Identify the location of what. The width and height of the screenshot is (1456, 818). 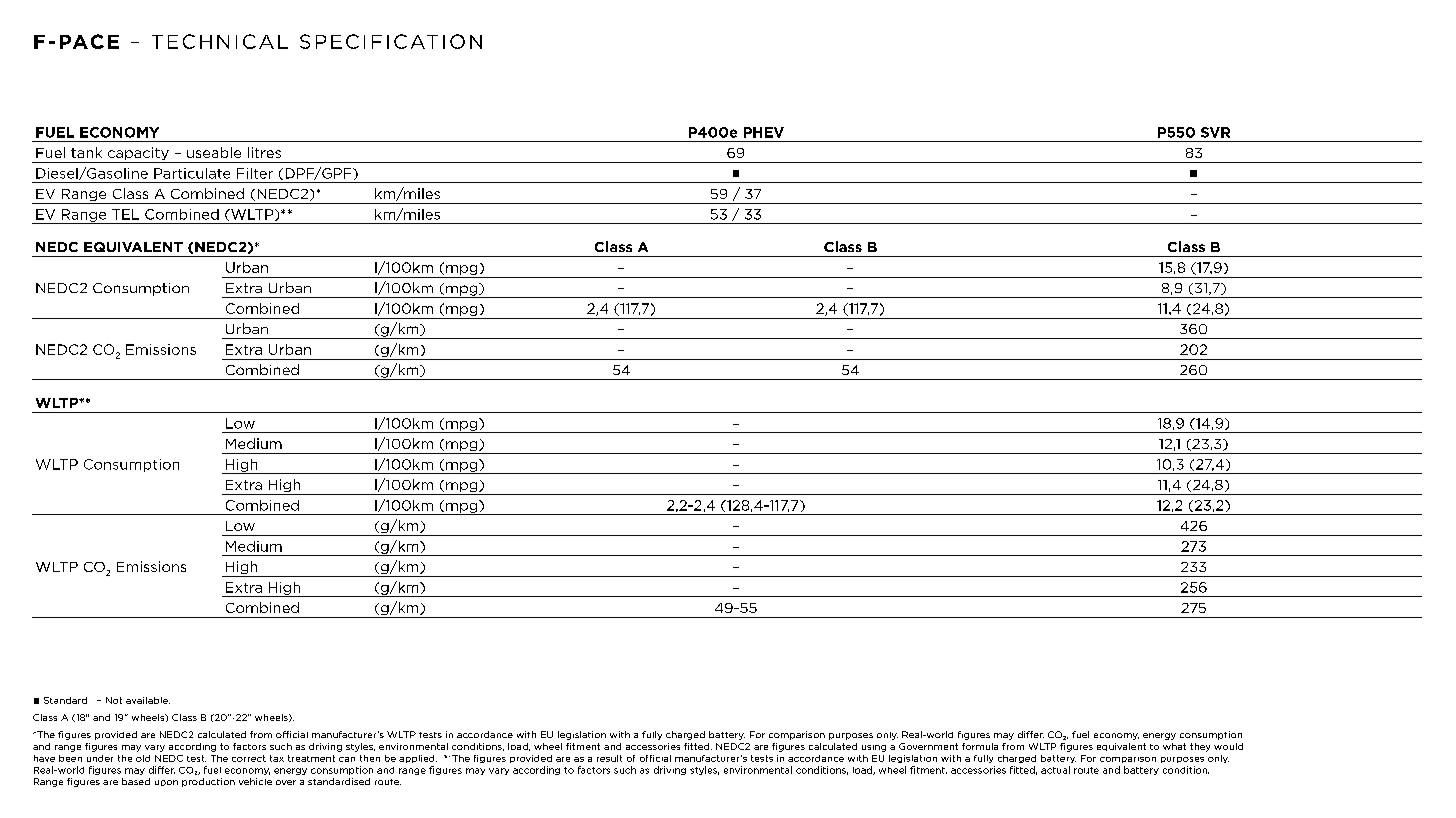
(1174, 746).
